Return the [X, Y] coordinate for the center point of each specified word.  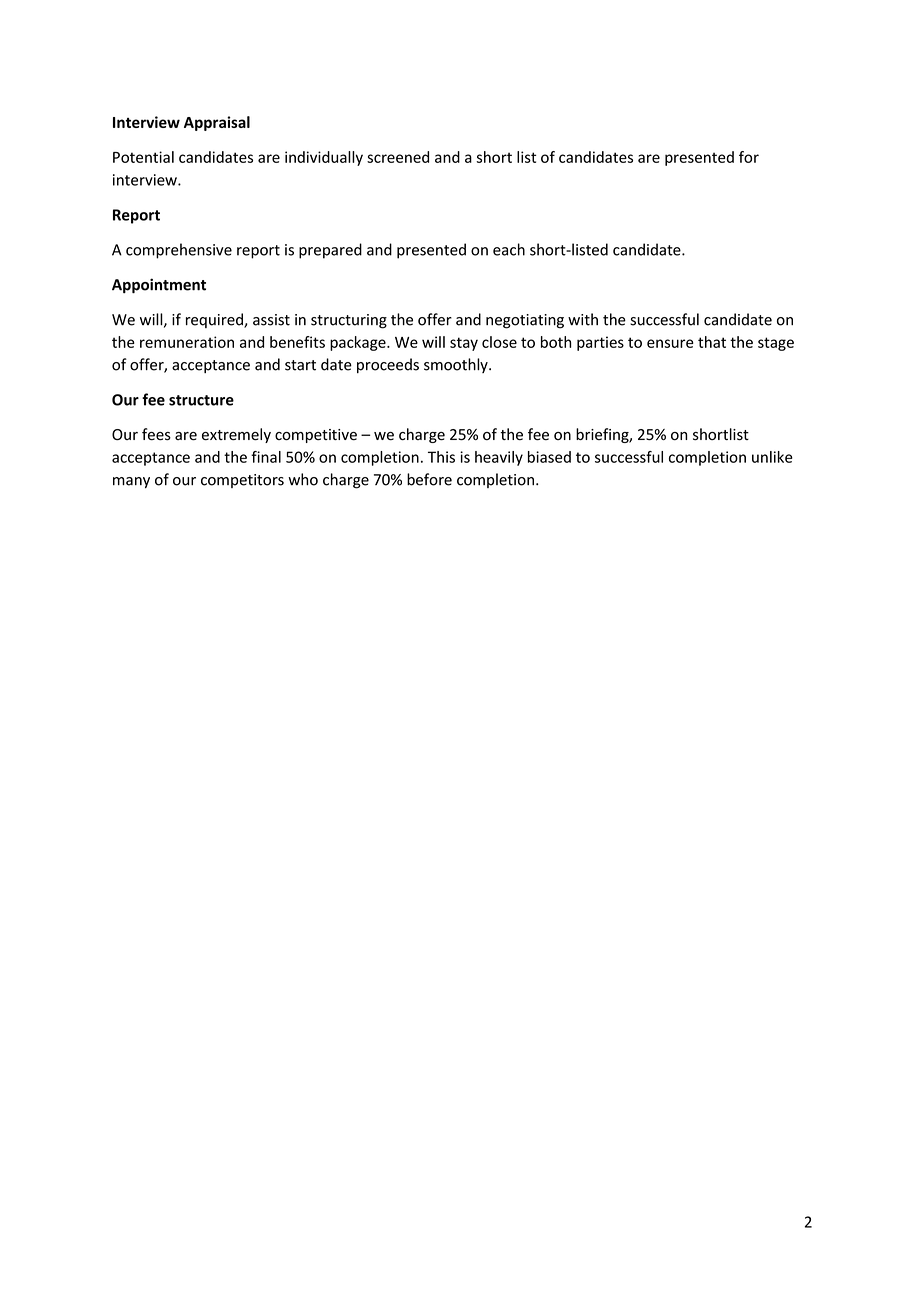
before [429, 479]
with [583, 319]
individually [324, 158]
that [712, 342]
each [509, 249]
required [215, 320]
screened [398, 157]
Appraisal [217, 123]
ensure [670, 343]
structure [201, 400]
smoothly [457, 365]
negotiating [525, 321]
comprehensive [179, 251]
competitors [242, 481]
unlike [772, 457]
